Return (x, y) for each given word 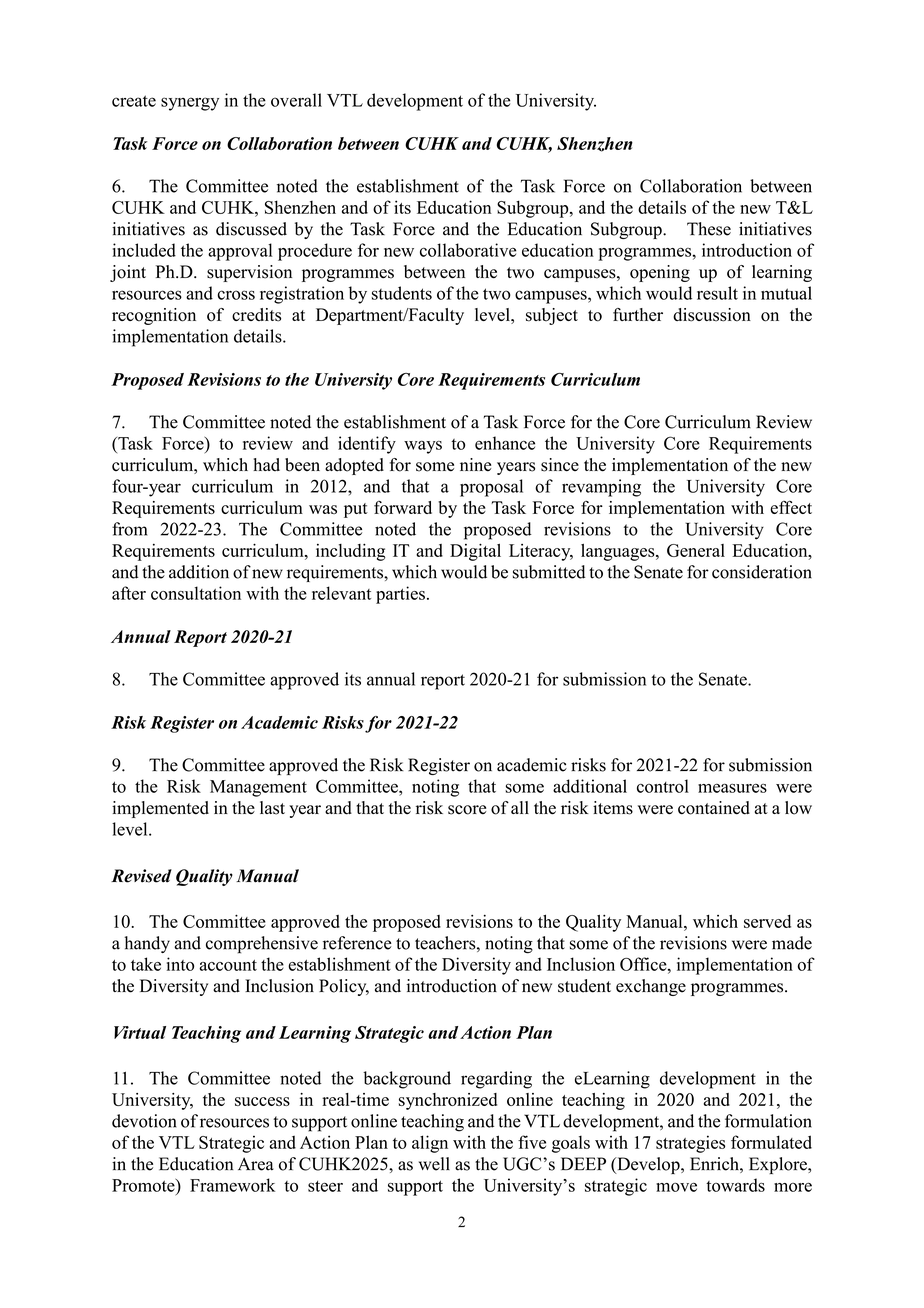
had (266, 464)
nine (475, 464)
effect (791, 507)
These (709, 229)
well (434, 1164)
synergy (190, 104)
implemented (160, 809)
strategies (690, 1144)
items (613, 808)
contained (714, 808)
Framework (232, 1185)
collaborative (468, 250)
